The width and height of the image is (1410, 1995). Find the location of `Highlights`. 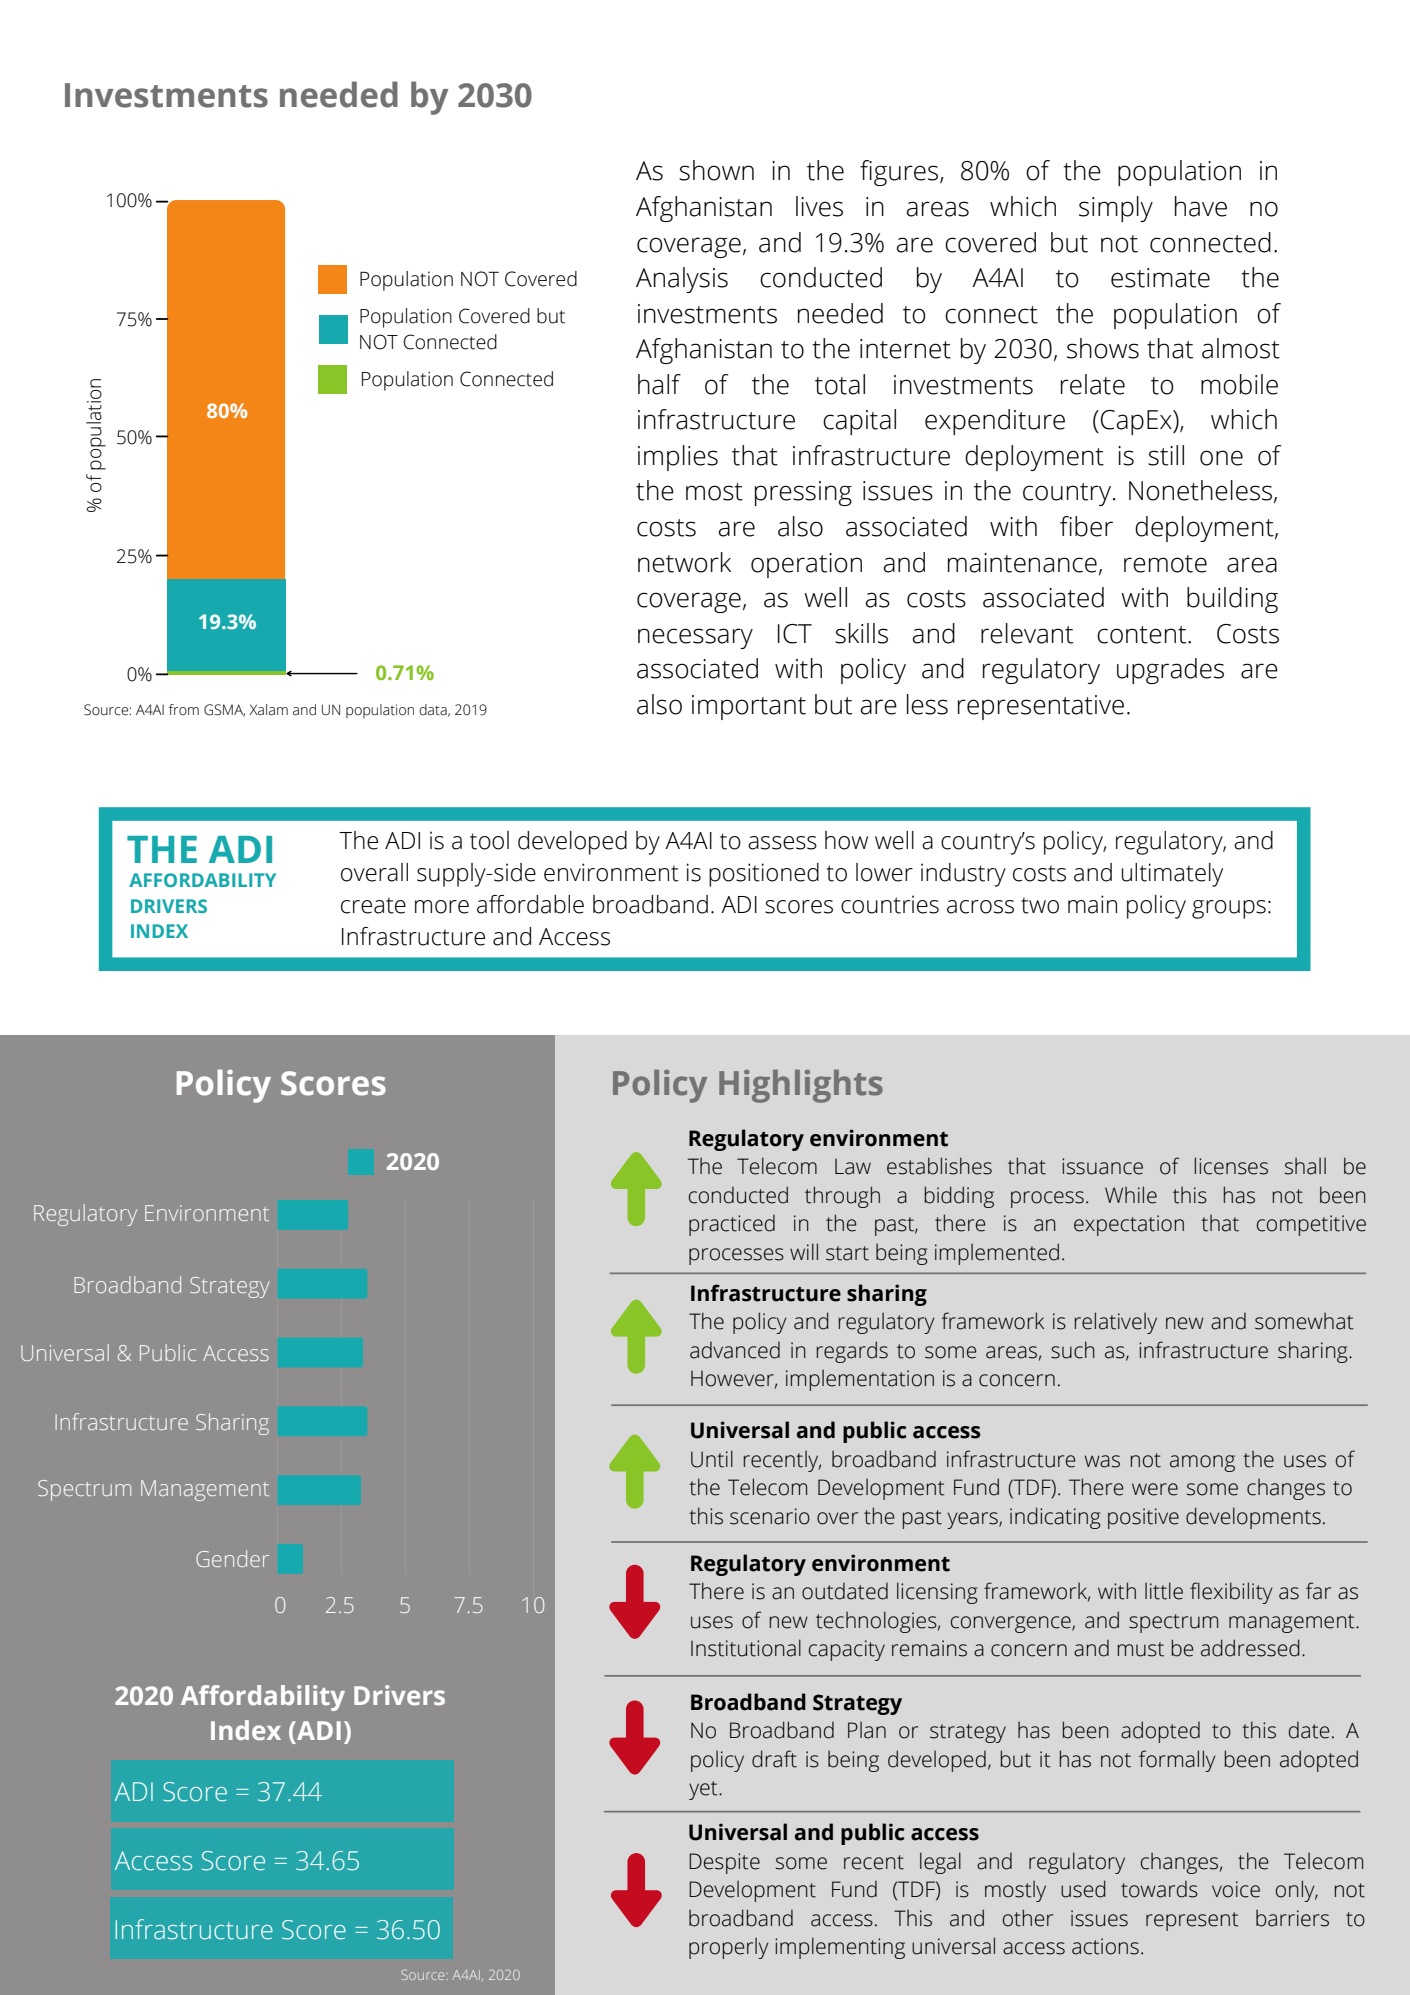

Highlights is located at coordinates (801, 1086).
